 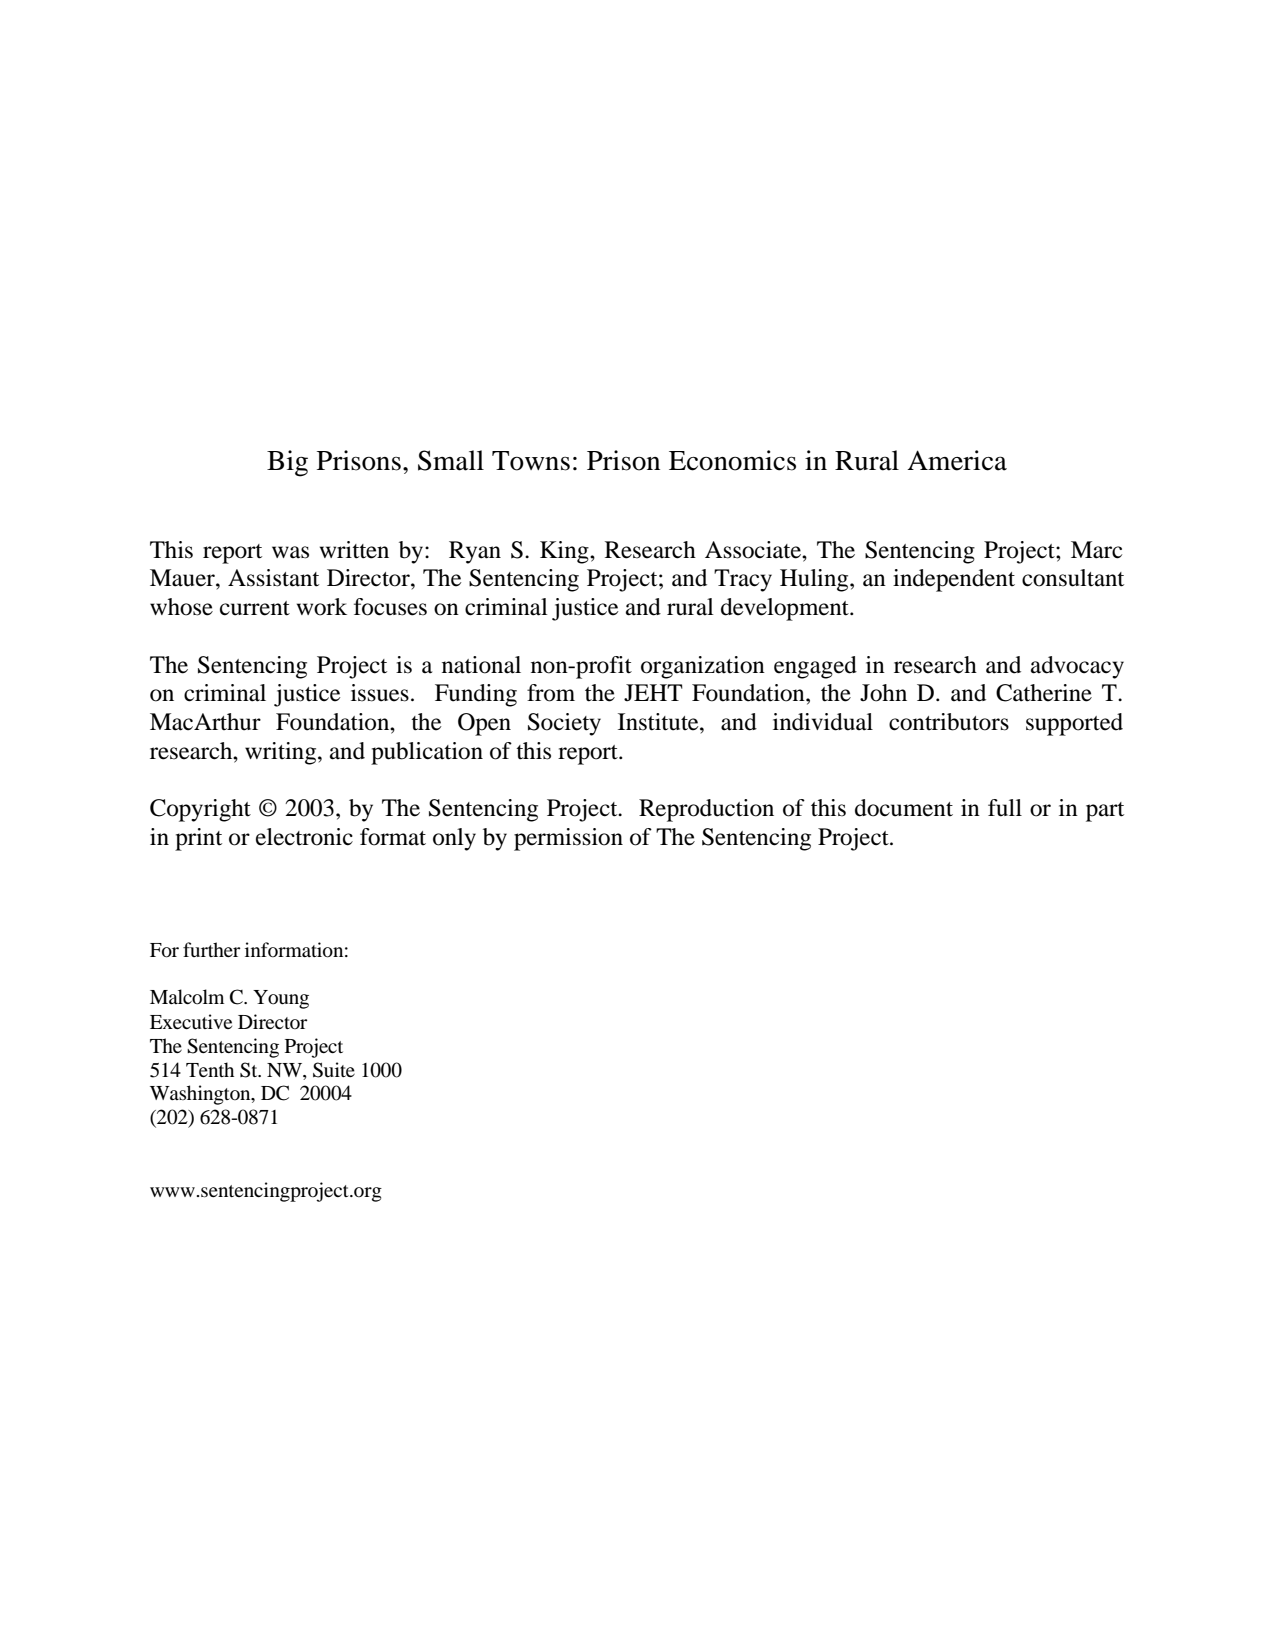 I want to click on issues, so click(x=380, y=693).
